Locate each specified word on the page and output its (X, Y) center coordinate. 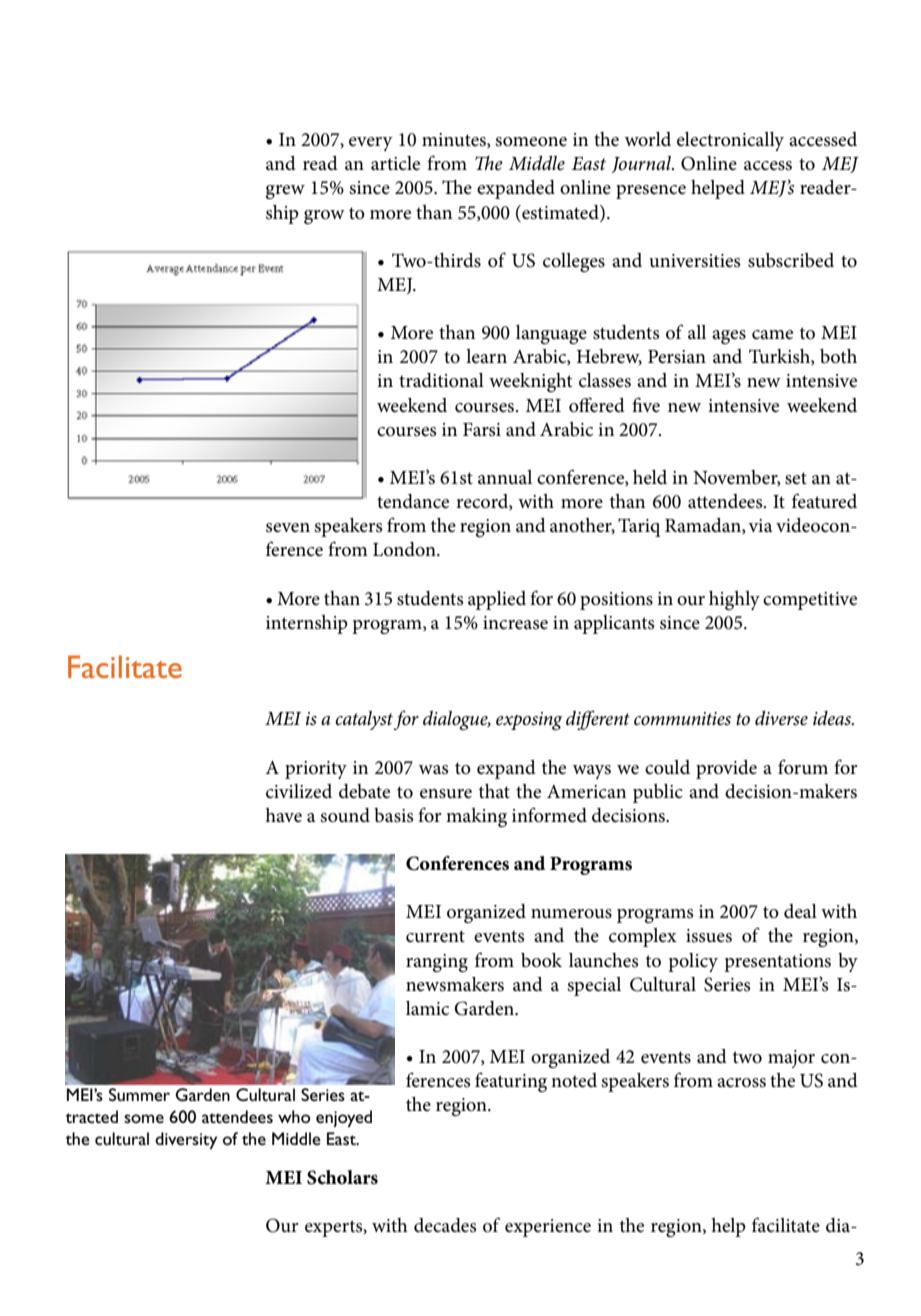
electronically (730, 141)
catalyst (364, 720)
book (541, 960)
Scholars (342, 1177)
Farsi (482, 430)
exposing (529, 721)
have (283, 815)
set (796, 478)
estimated (560, 212)
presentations (777, 963)
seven (288, 528)
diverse (781, 718)
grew (285, 192)
